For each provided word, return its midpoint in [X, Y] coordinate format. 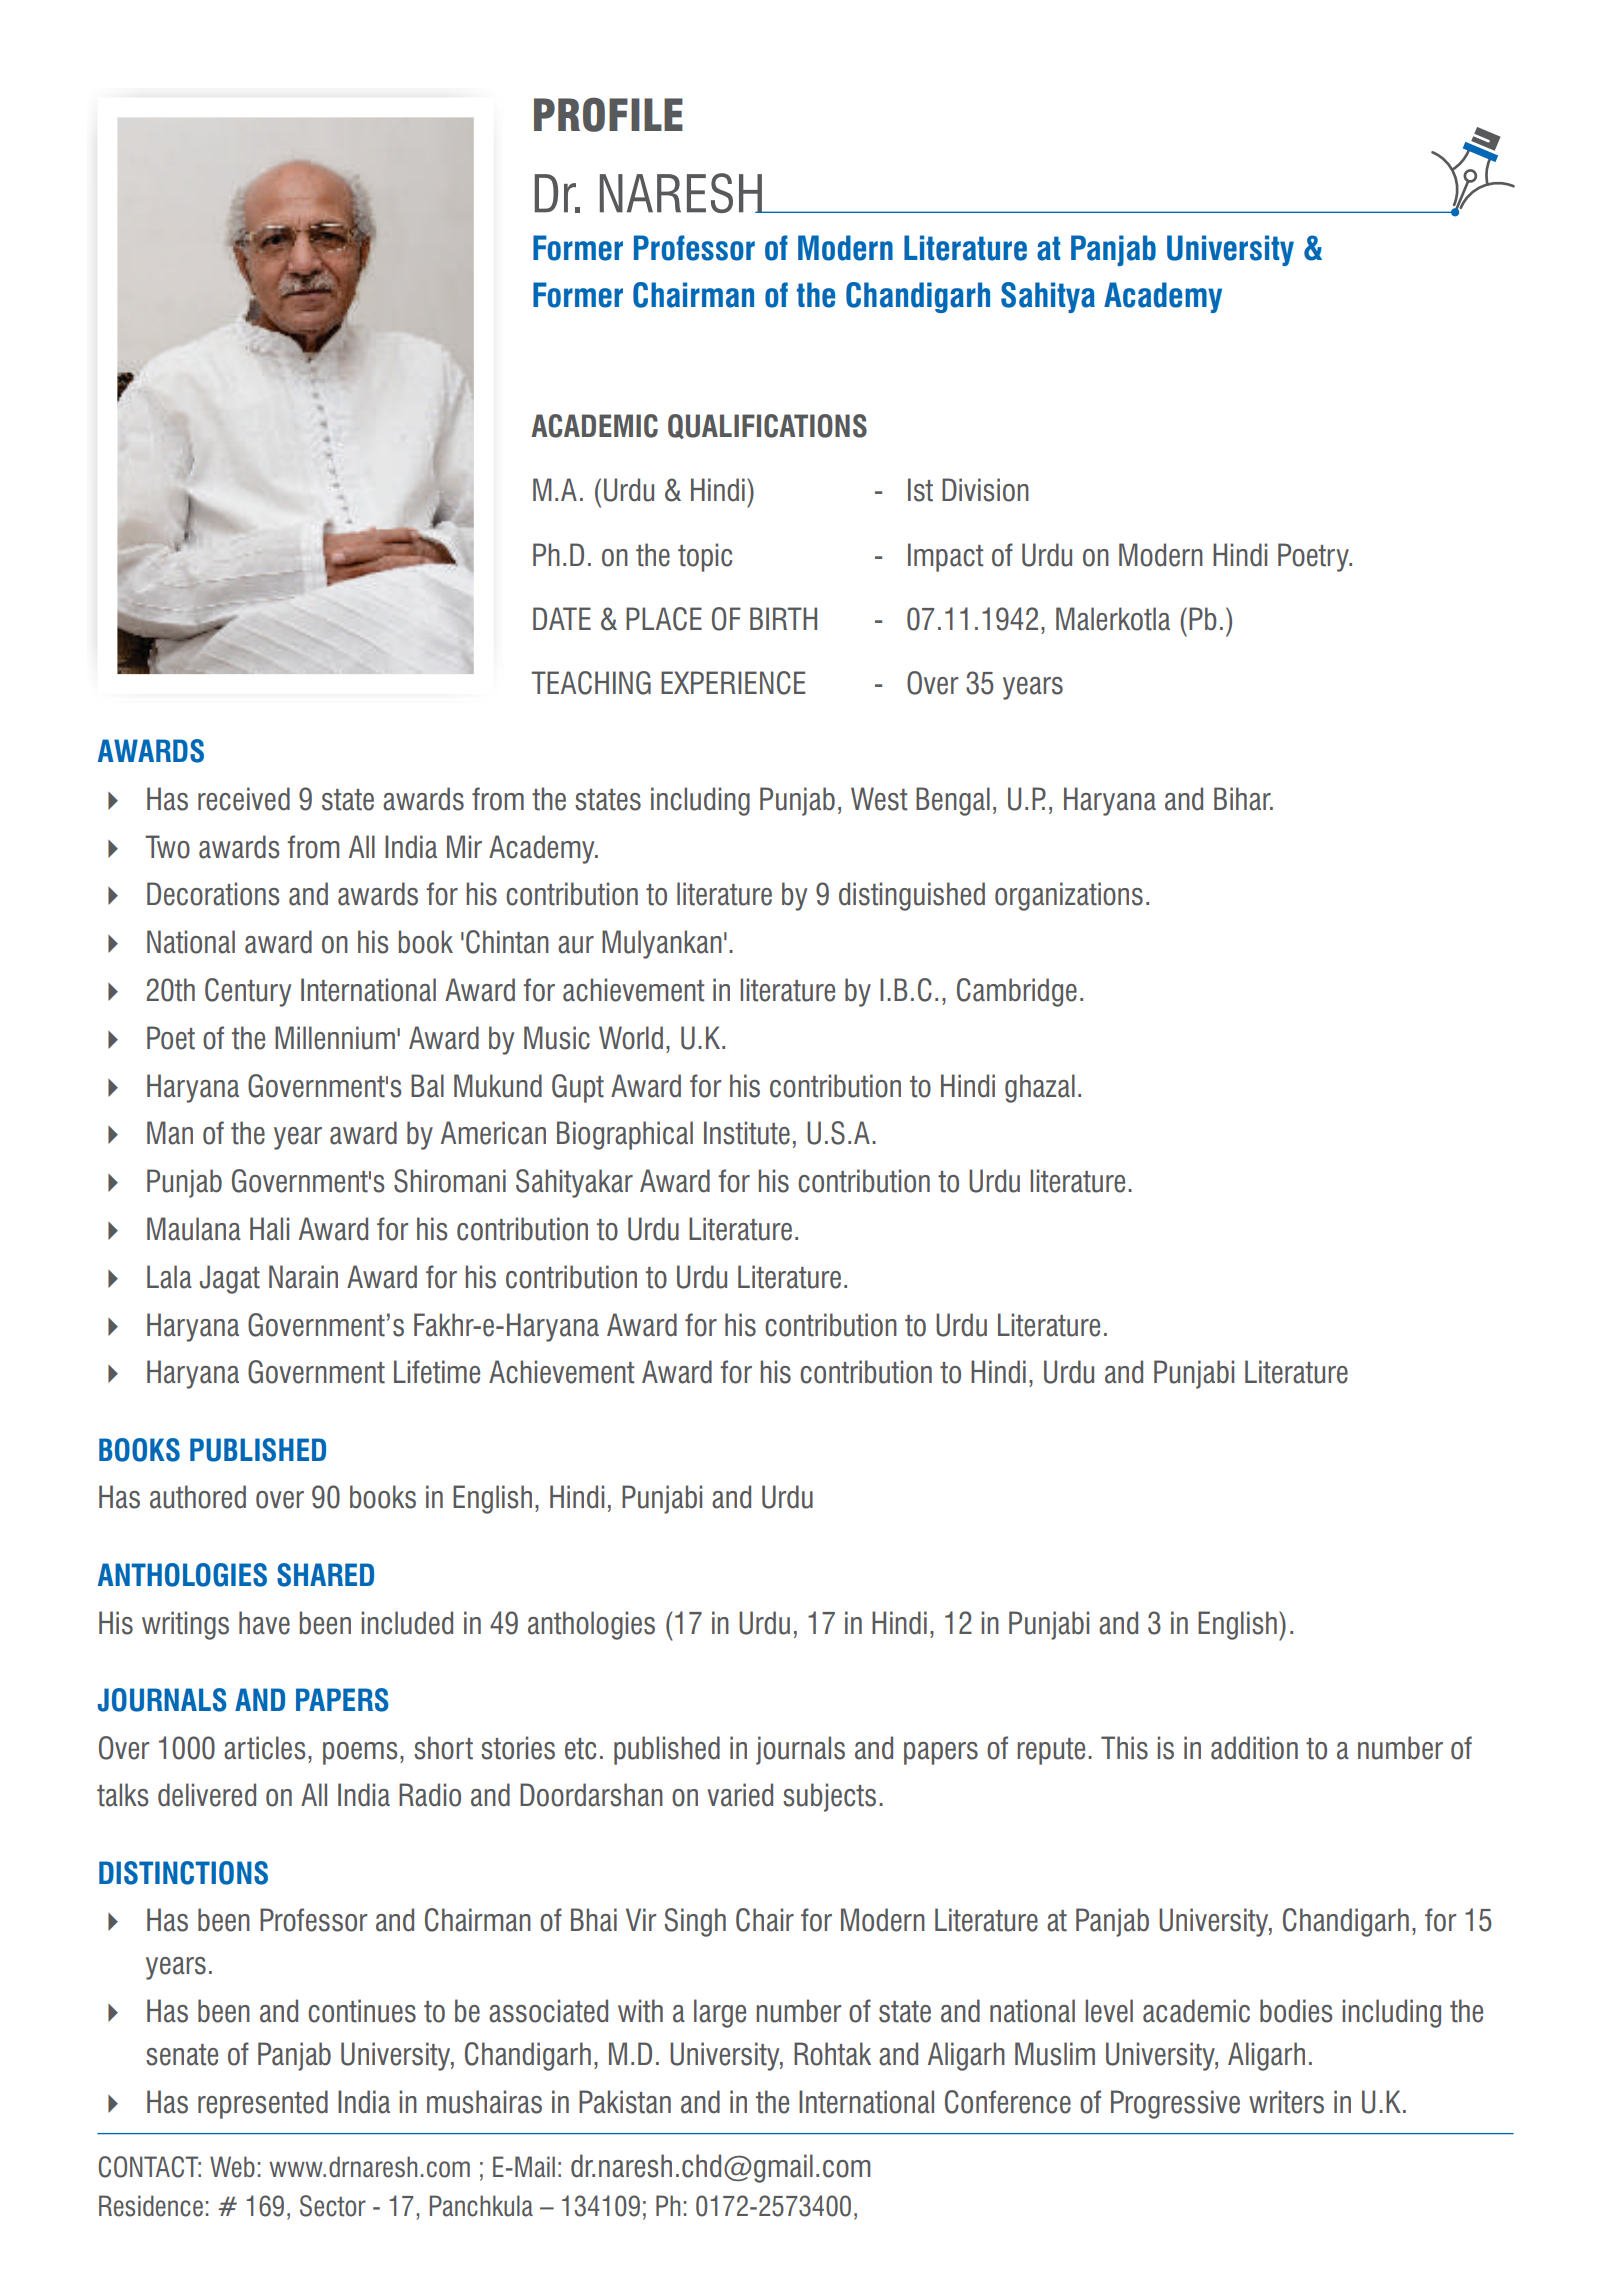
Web [232, 2167]
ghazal [1040, 1088]
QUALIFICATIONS [767, 426]
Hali [269, 1229]
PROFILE [608, 114]
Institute [747, 1133]
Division [985, 490]
